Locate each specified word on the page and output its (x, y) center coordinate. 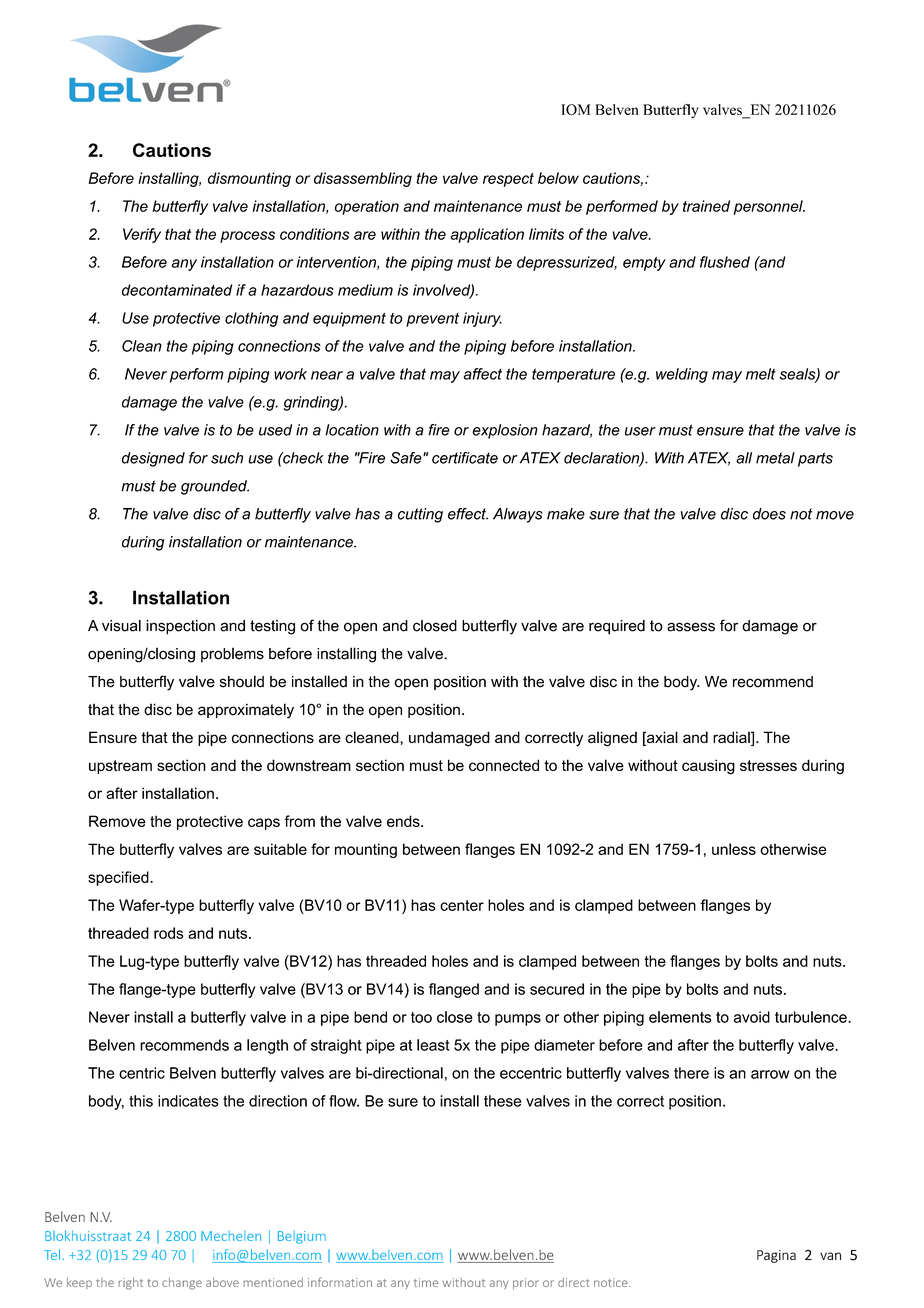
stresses (768, 765)
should (242, 681)
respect (508, 180)
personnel (769, 207)
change (182, 1284)
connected (504, 765)
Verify (142, 235)
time (426, 1282)
